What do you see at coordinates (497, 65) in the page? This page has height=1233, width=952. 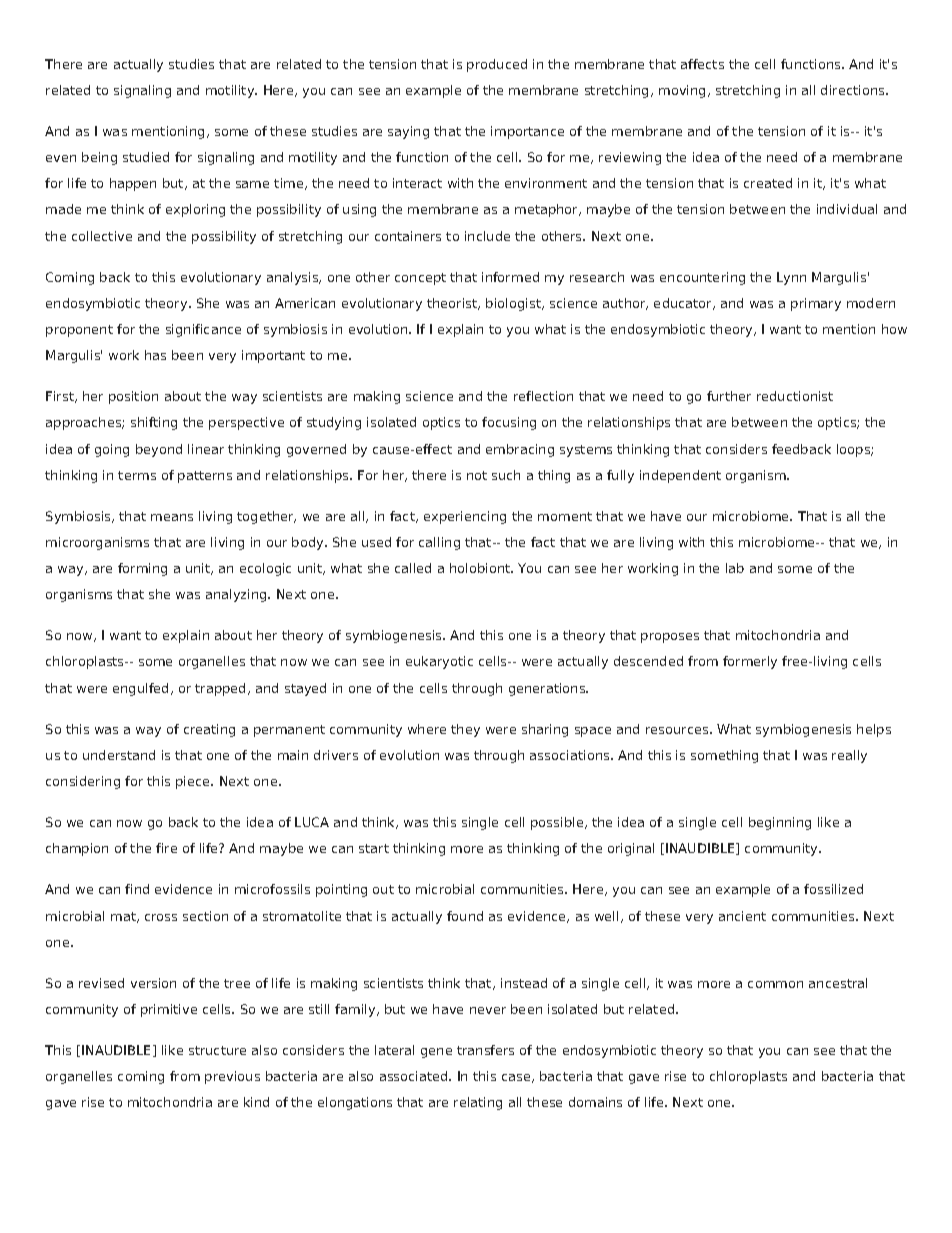 I see `produced` at bounding box center [497, 65].
